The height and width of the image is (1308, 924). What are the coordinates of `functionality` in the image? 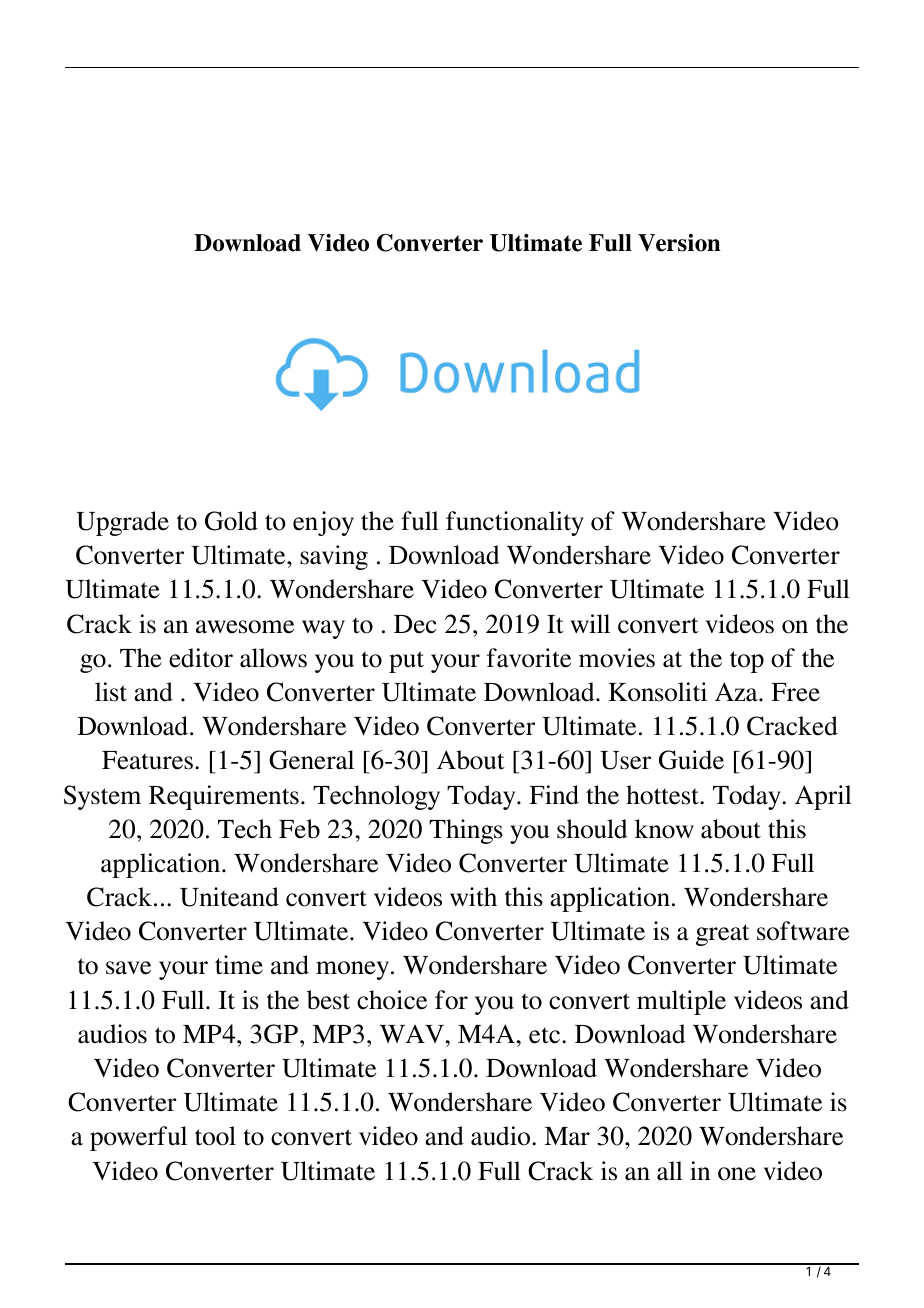 It's located at (515, 523).
